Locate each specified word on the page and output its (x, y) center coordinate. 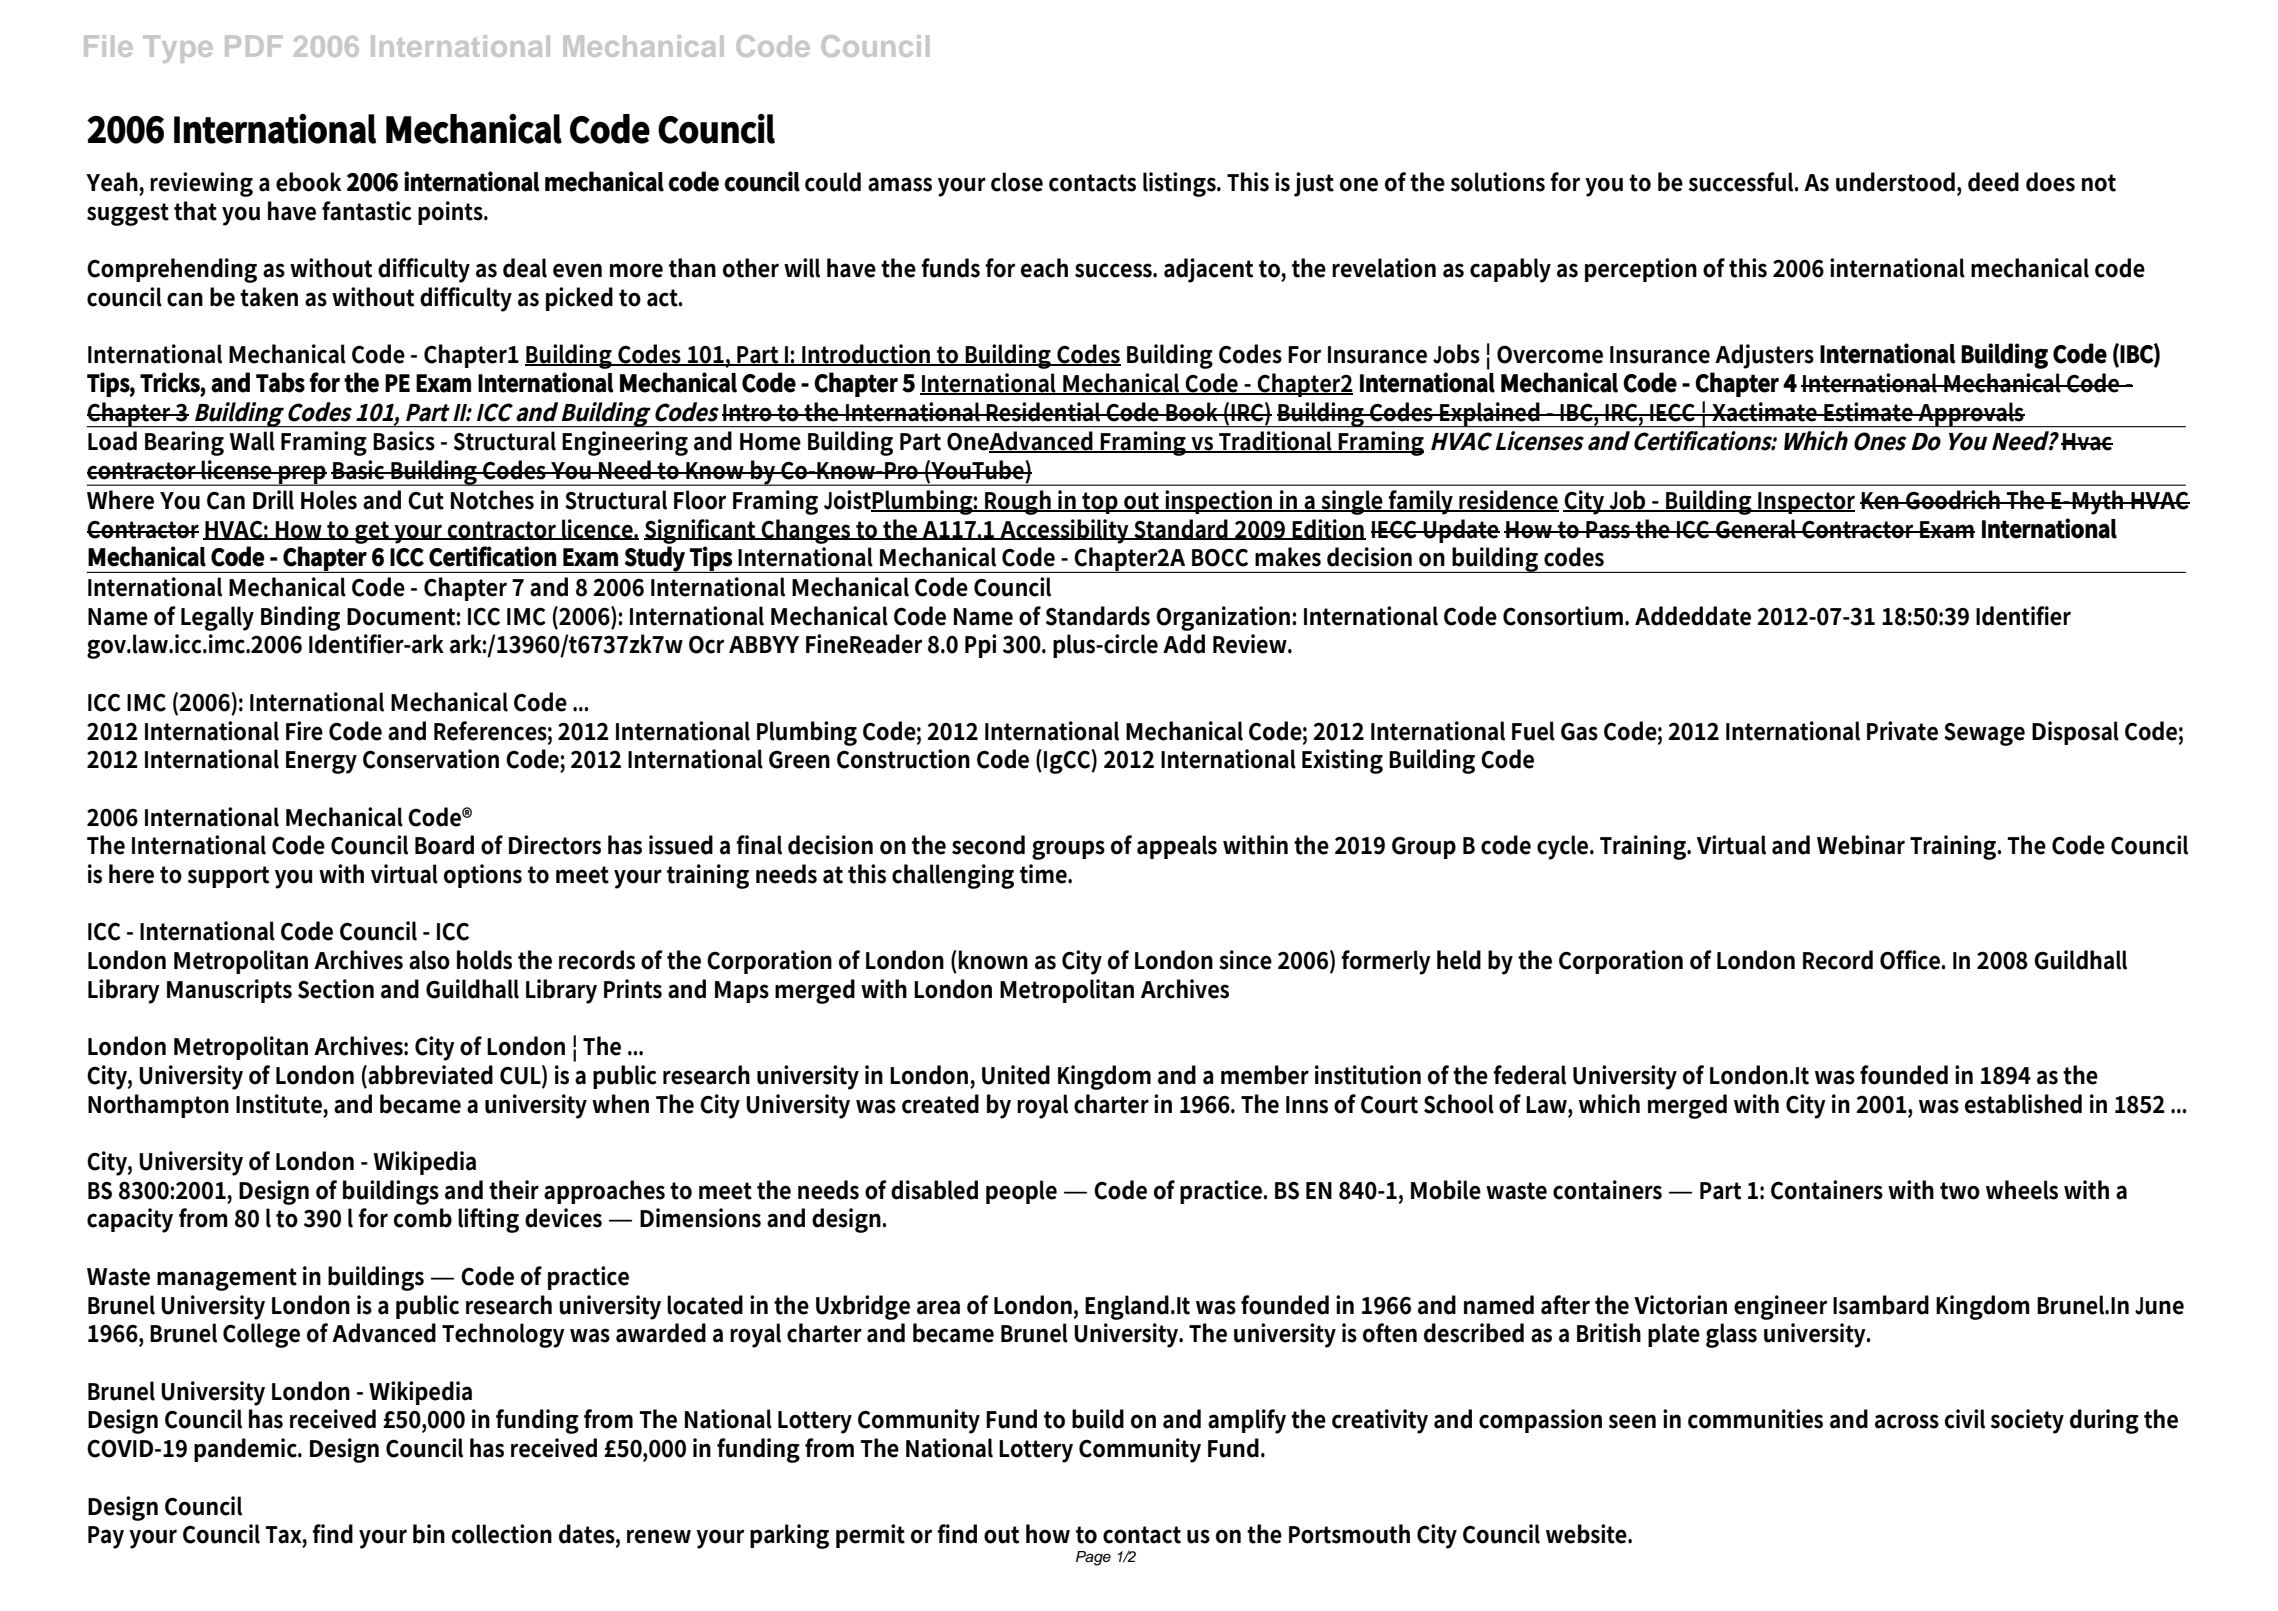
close (1017, 182)
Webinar (1861, 845)
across (1907, 1421)
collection (501, 1534)
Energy (321, 762)
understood (1897, 182)
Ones (1880, 441)
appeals (1177, 847)
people (1021, 1192)
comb (422, 1218)
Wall (252, 441)
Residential (1044, 412)
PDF (253, 46)
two (1960, 1191)
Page (1093, 1558)
